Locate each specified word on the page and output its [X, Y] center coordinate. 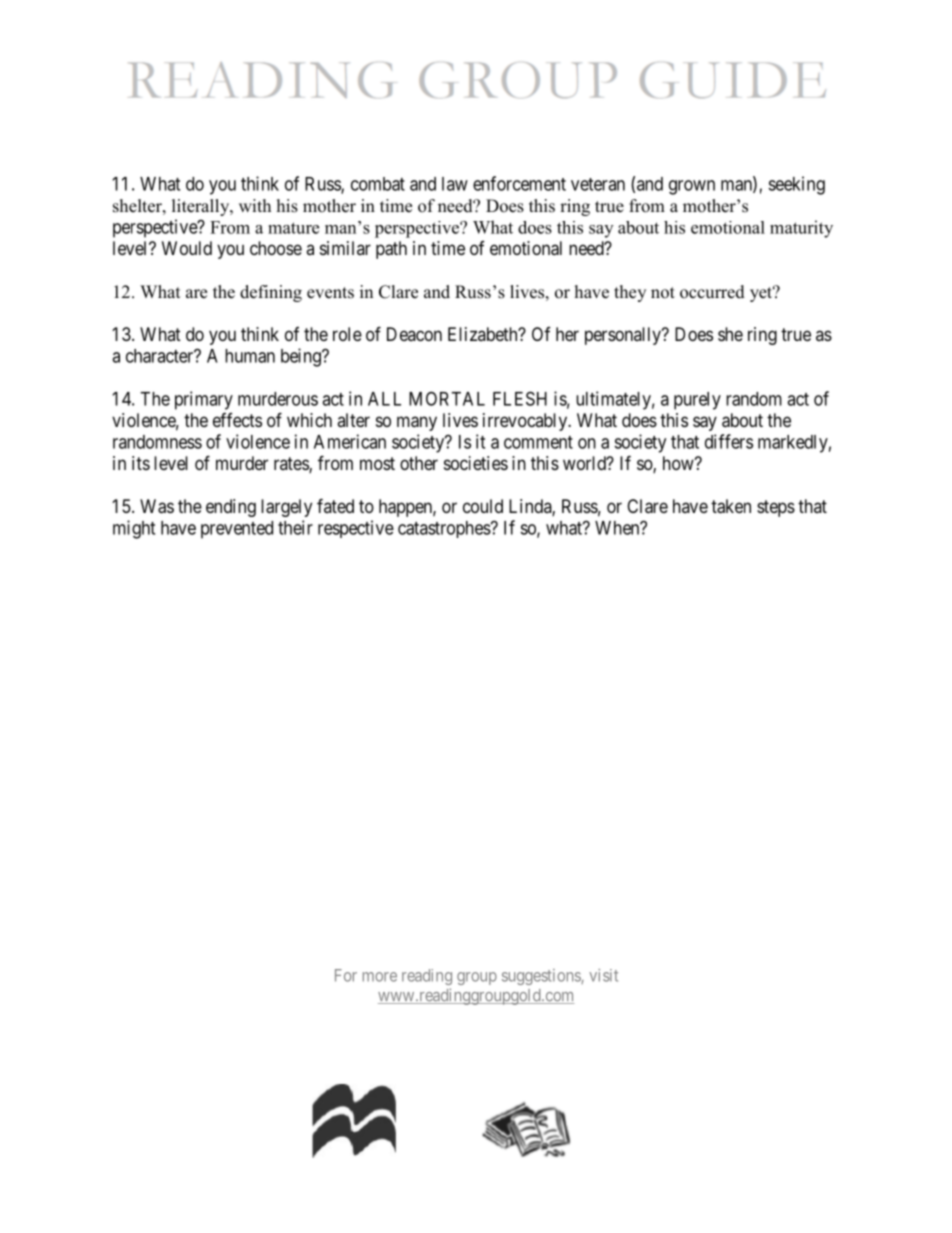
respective [356, 529]
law [455, 184]
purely [697, 401]
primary [204, 400]
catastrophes [444, 529]
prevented [237, 530]
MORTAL [447, 398]
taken [731, 506]
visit [603, 975]
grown [692, 187]
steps [776, 508]
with [255, 205]
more [380, 977]
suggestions [542, 977]
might [134, 529]
